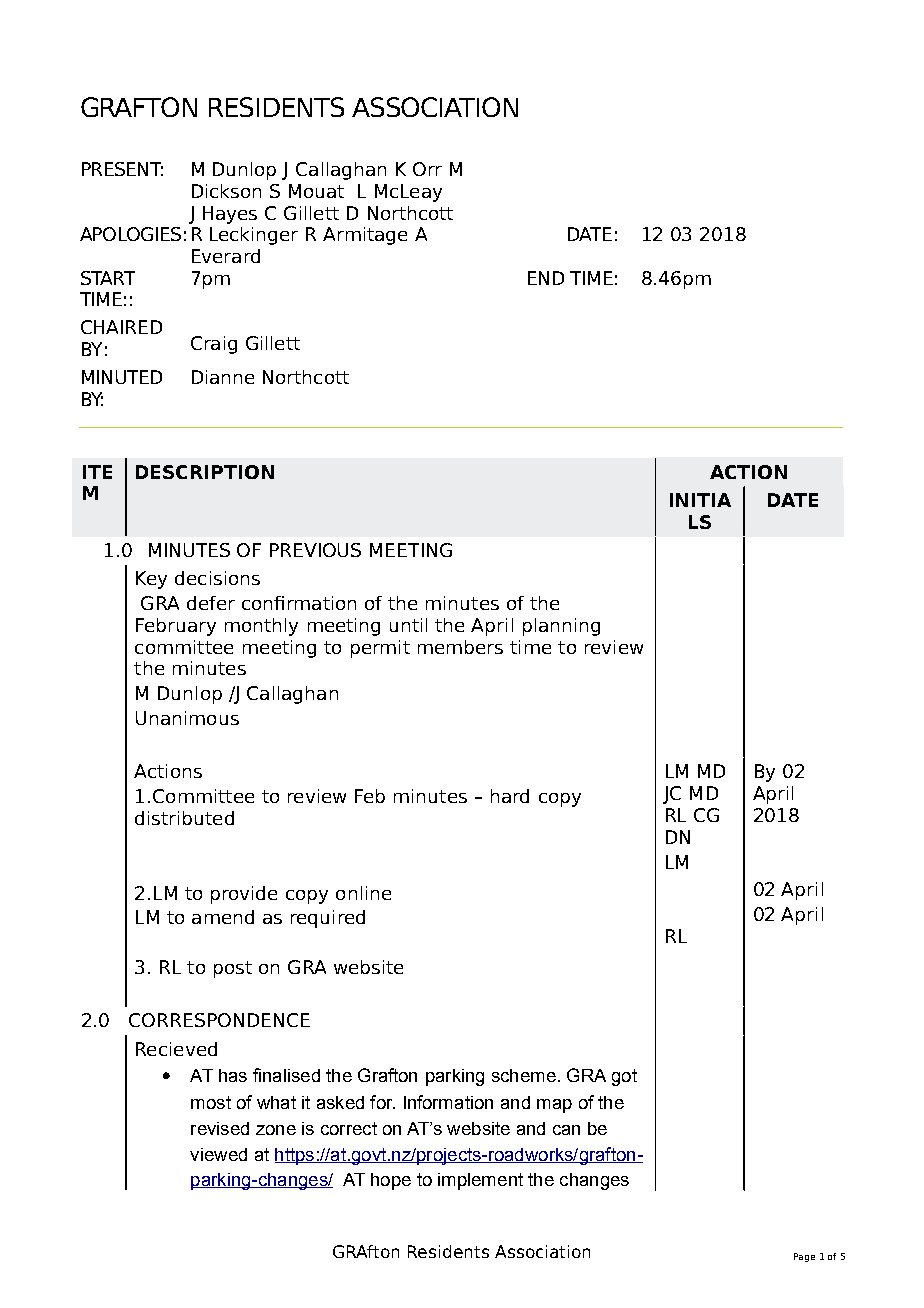 The image size is (924, 1308). Describe the element at coordinates (365, 236) in the image. I see `Armitage` at that location.
